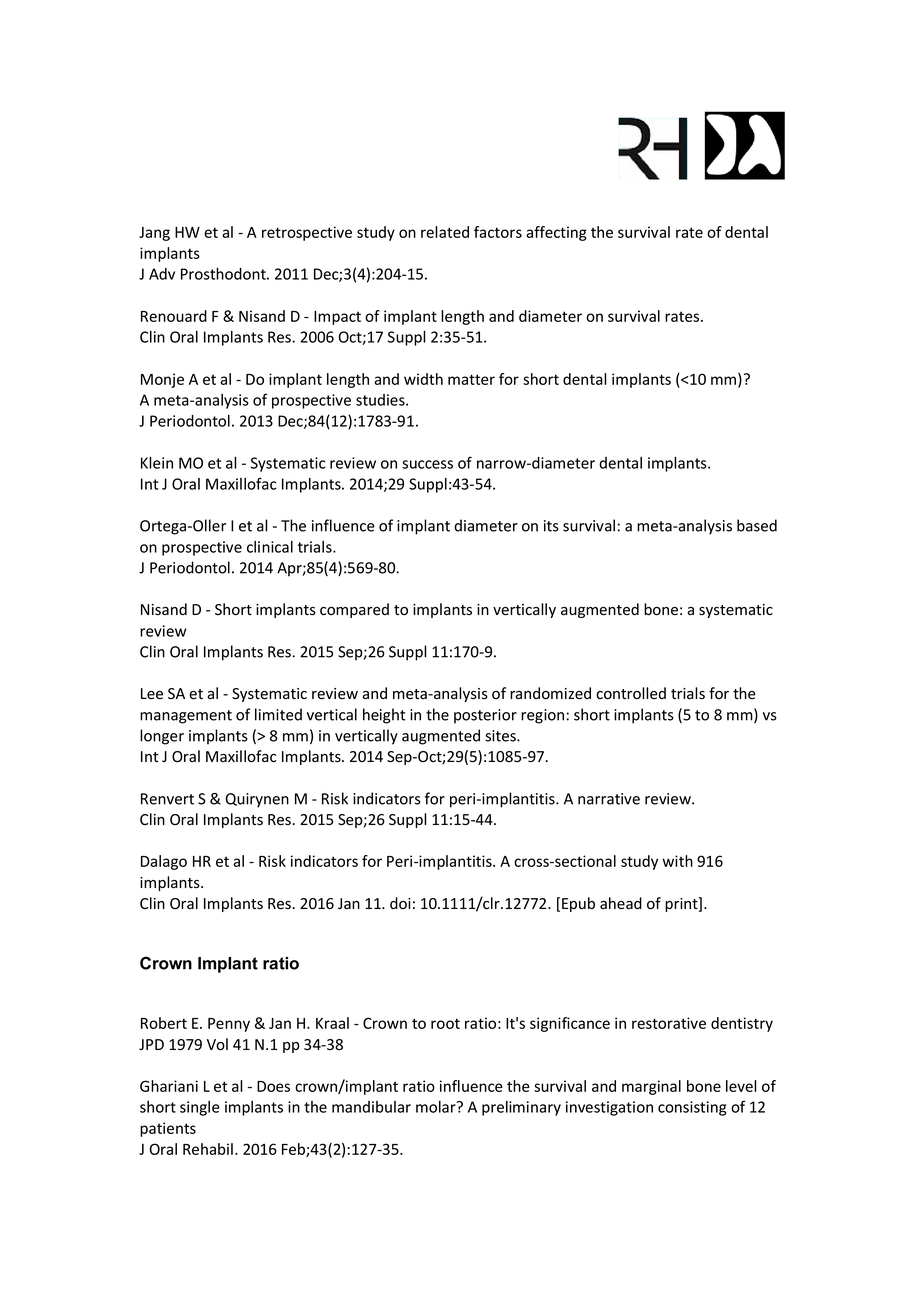  Describe the element at coordinates (437, 1107) in the page. I see `molar` at that location.
